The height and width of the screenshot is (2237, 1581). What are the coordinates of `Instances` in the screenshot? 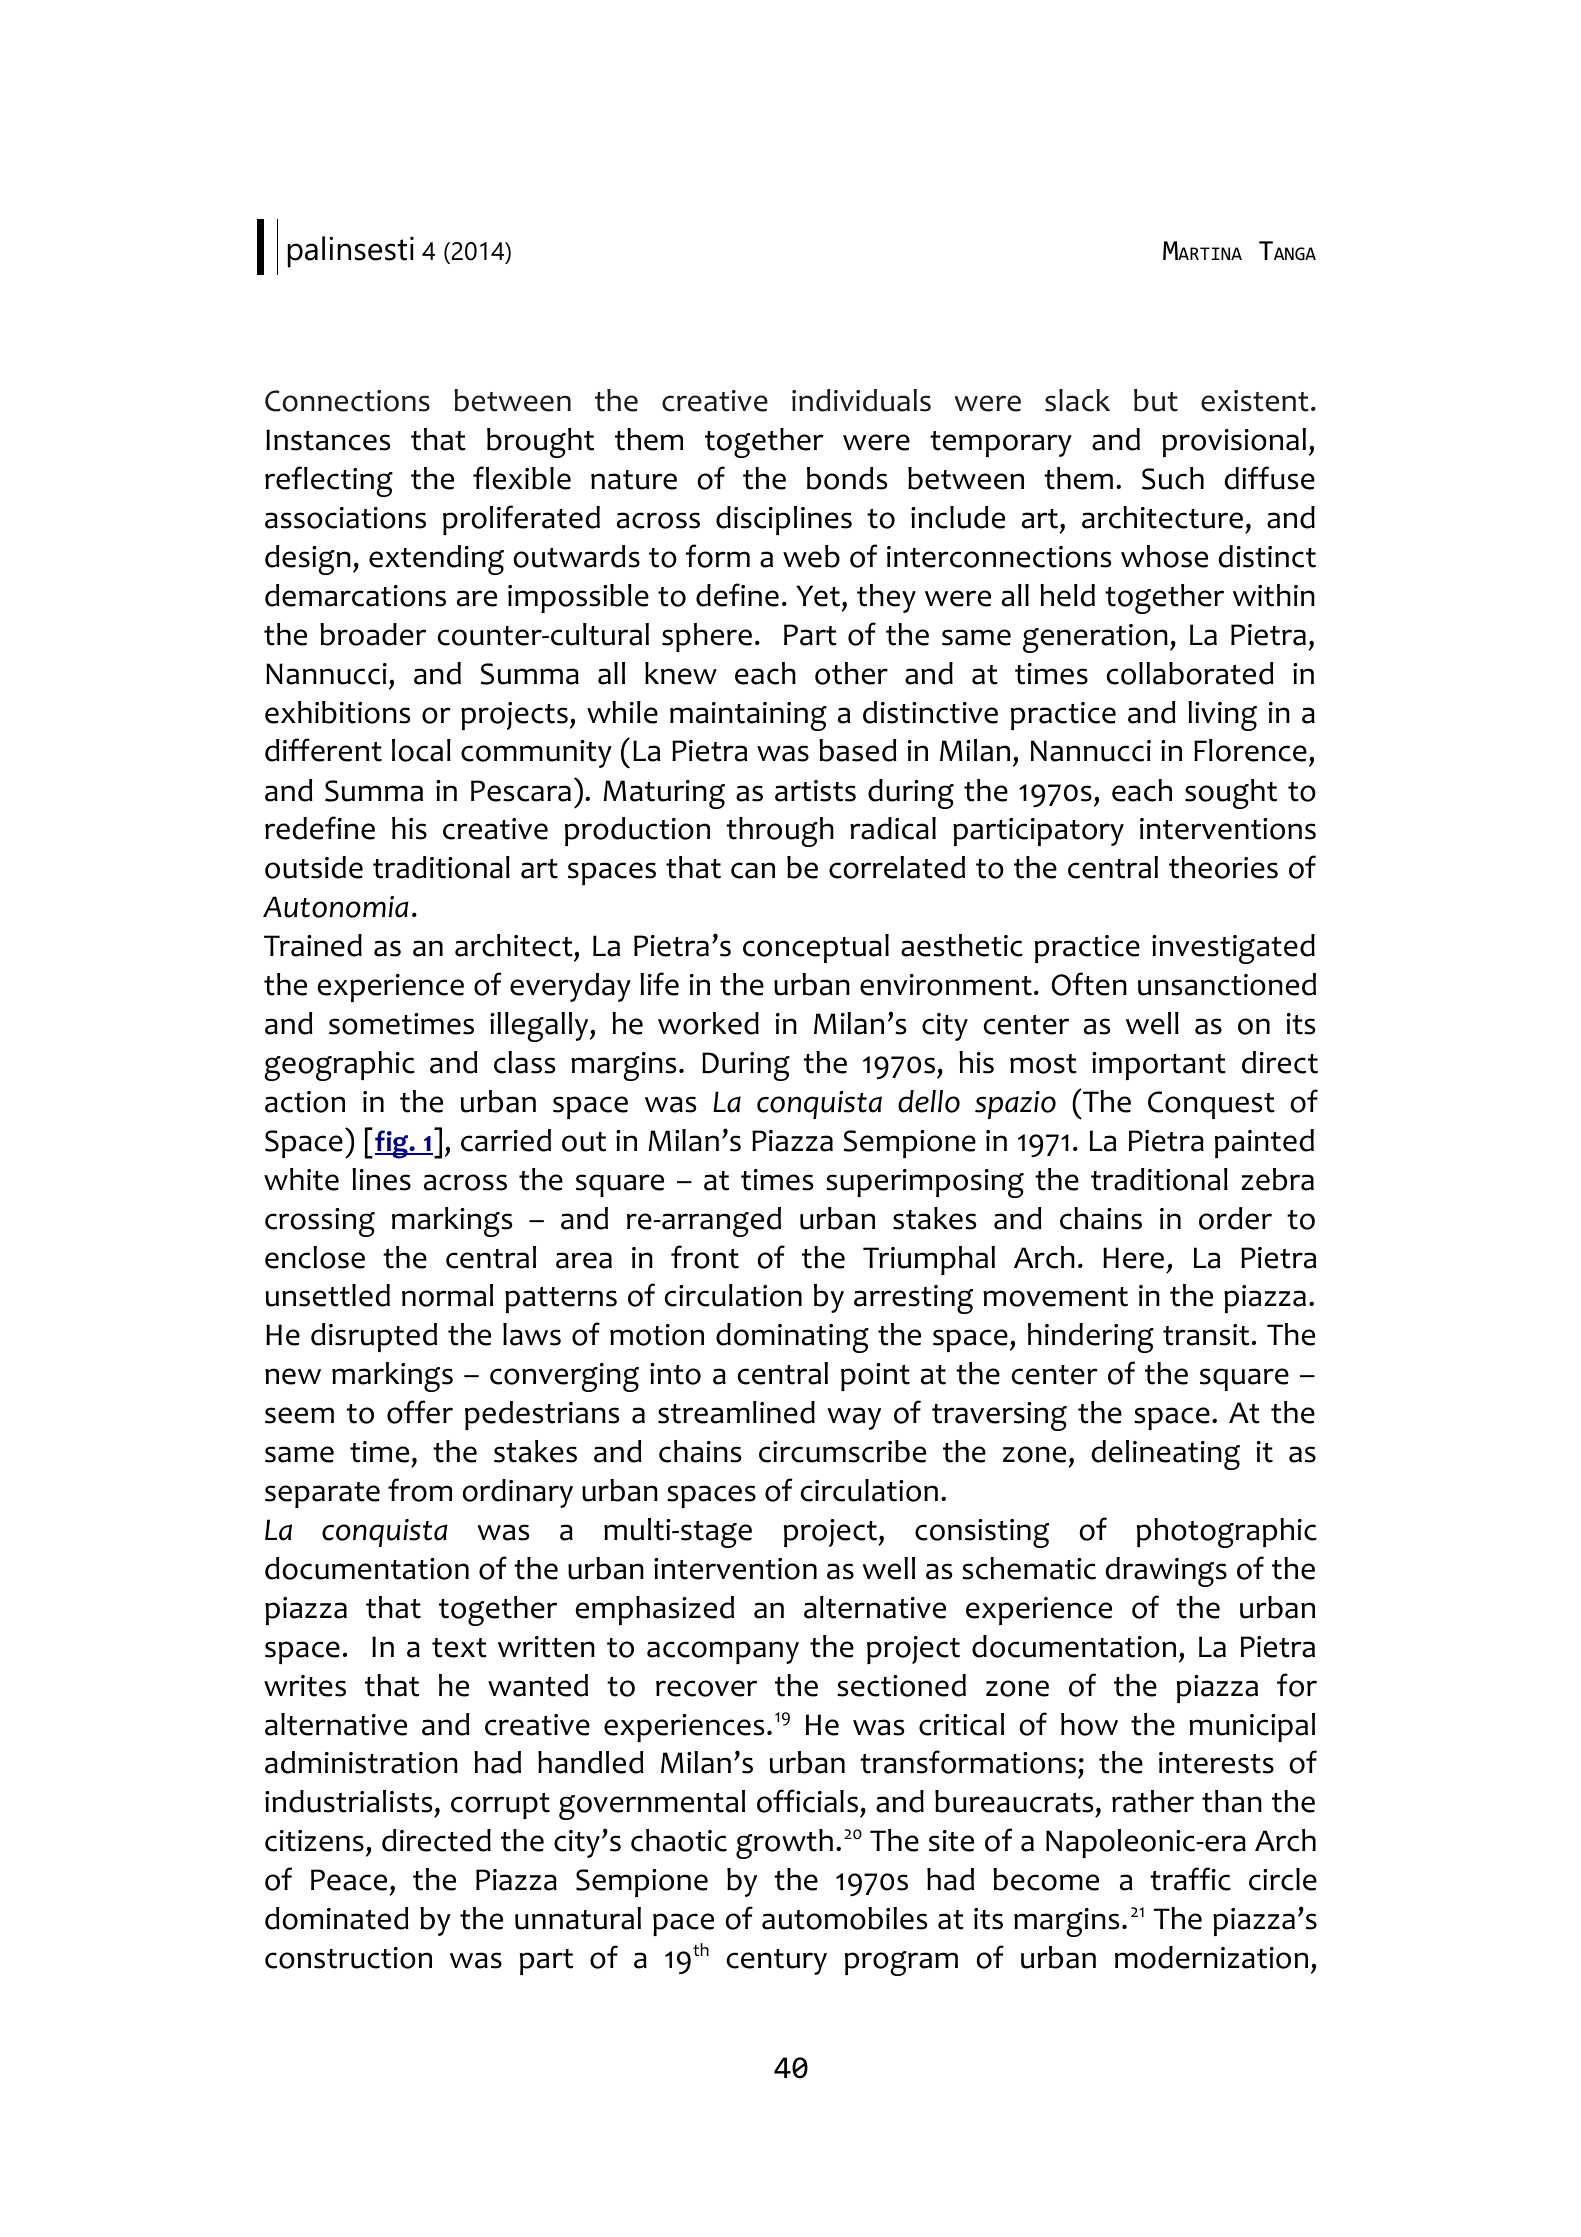 It's located at (328, 440).
